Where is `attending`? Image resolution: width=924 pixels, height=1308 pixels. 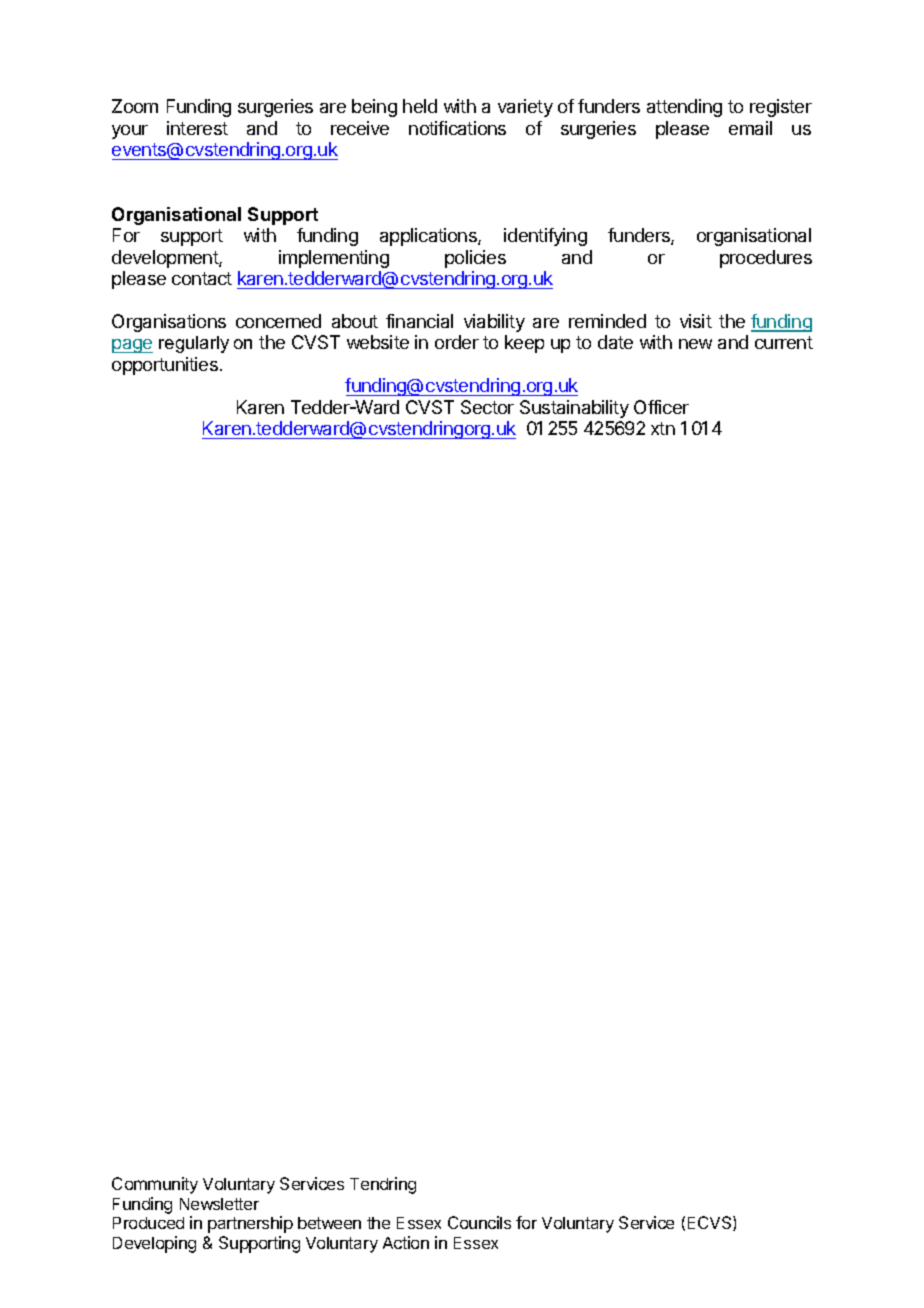 attending is located at coordinates (684, 108).
